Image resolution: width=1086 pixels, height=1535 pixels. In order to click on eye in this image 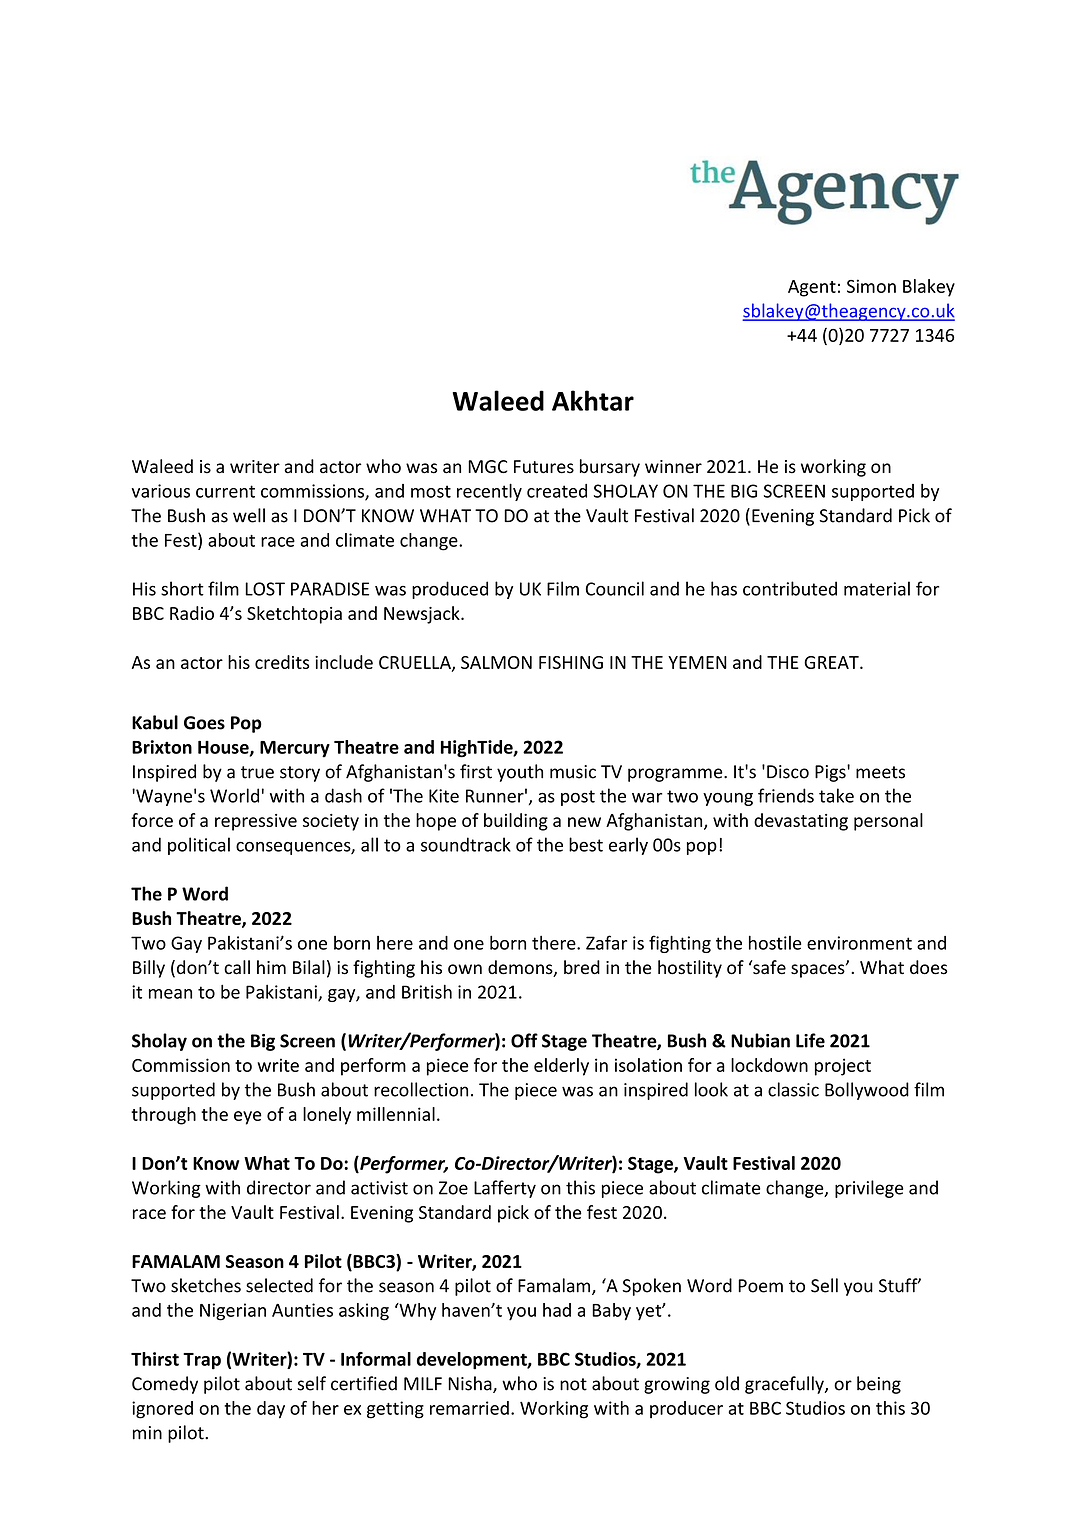, I will do `click(248, 1118)`.
